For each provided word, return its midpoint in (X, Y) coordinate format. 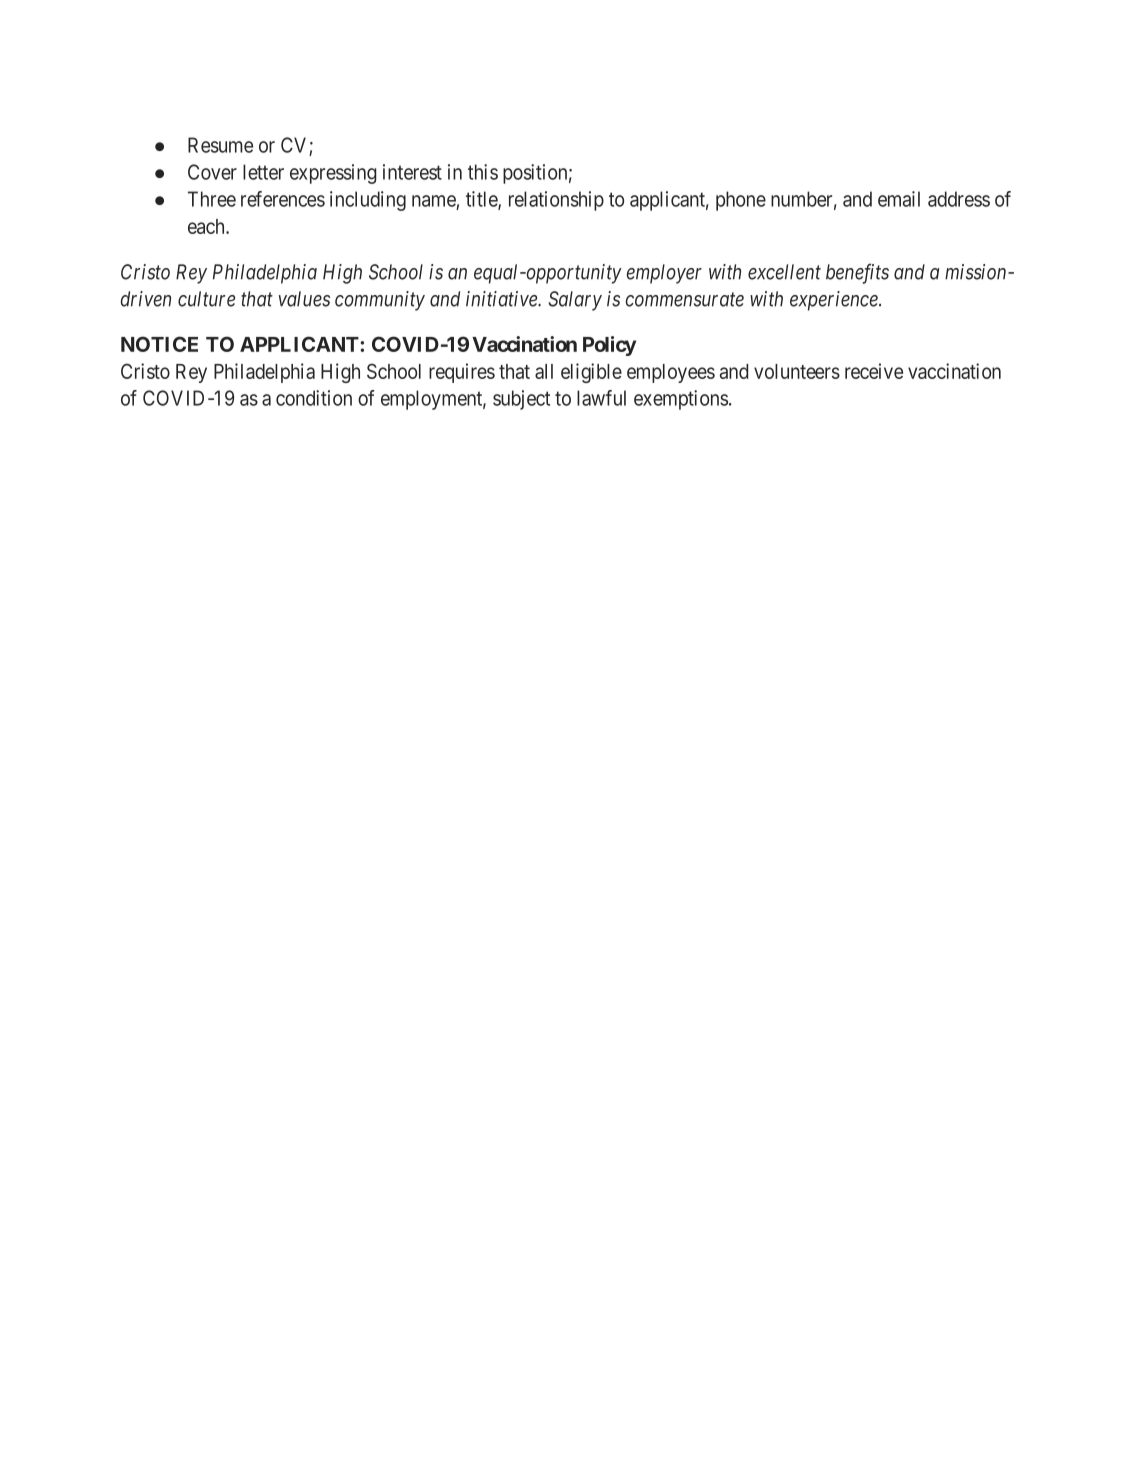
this (483, 172)
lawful (601, 398)
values (304, 299)
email (899, 199)
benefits (857, 273)
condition (314, 398)
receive (874, 371)
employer (664, 274)
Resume (220, 145)
